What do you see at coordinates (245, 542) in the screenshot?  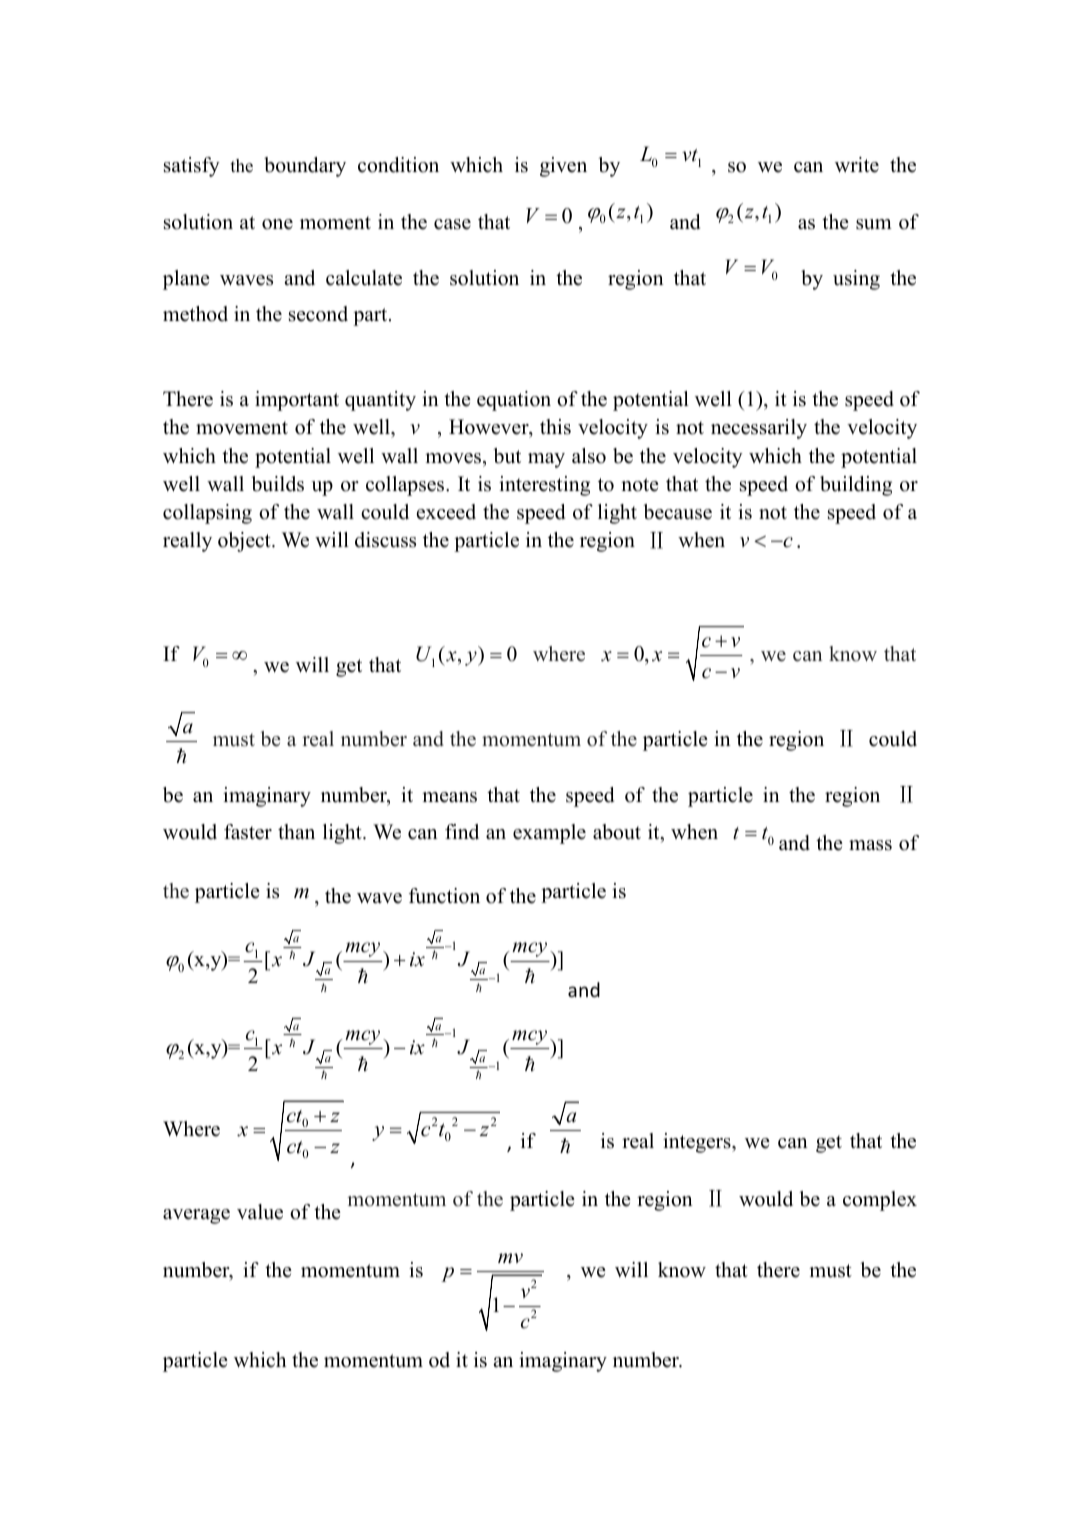 I see `object` at bounding box center [245, 542].
